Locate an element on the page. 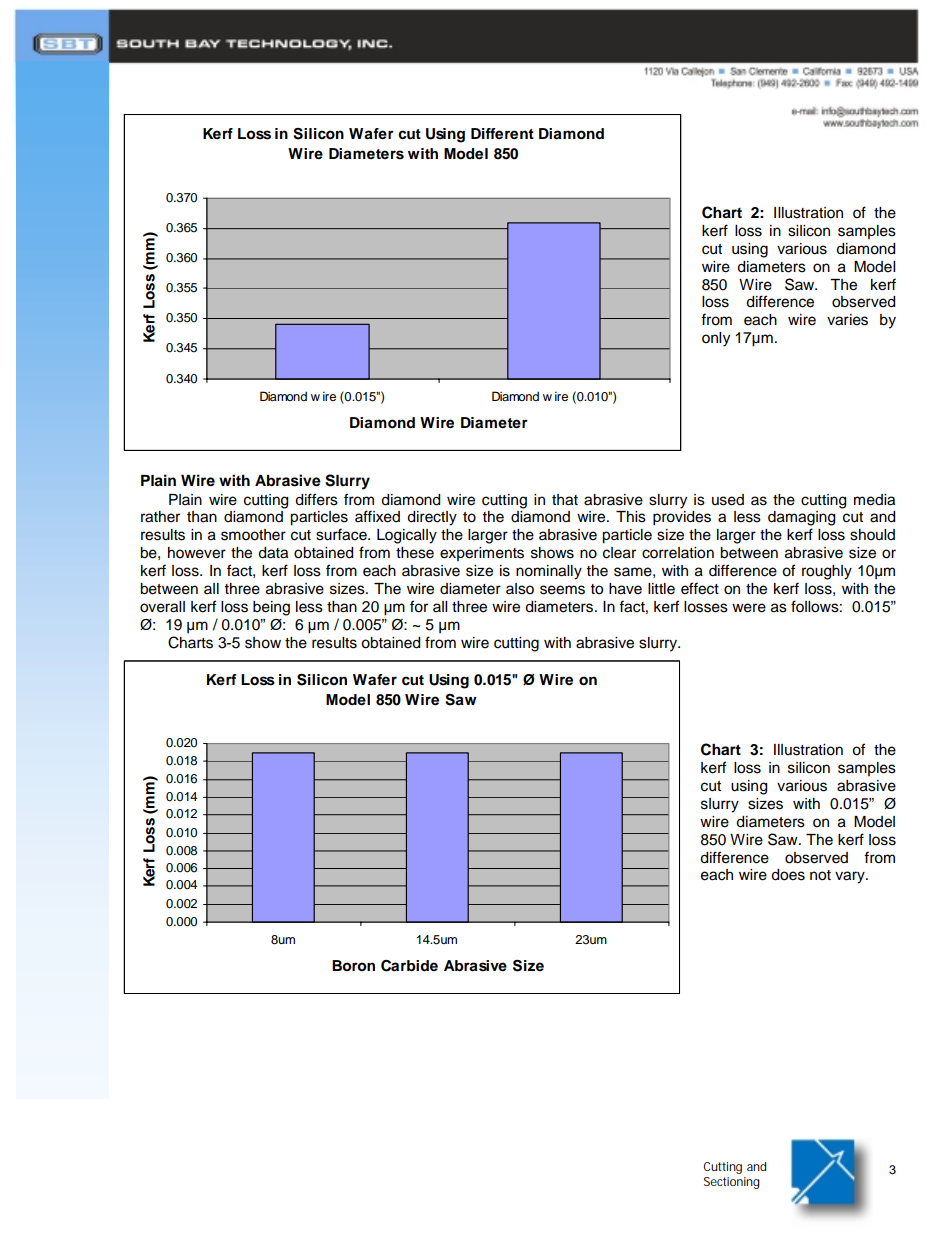 This page has width=952, height=1233. only is located at coordinates (716, 339).
